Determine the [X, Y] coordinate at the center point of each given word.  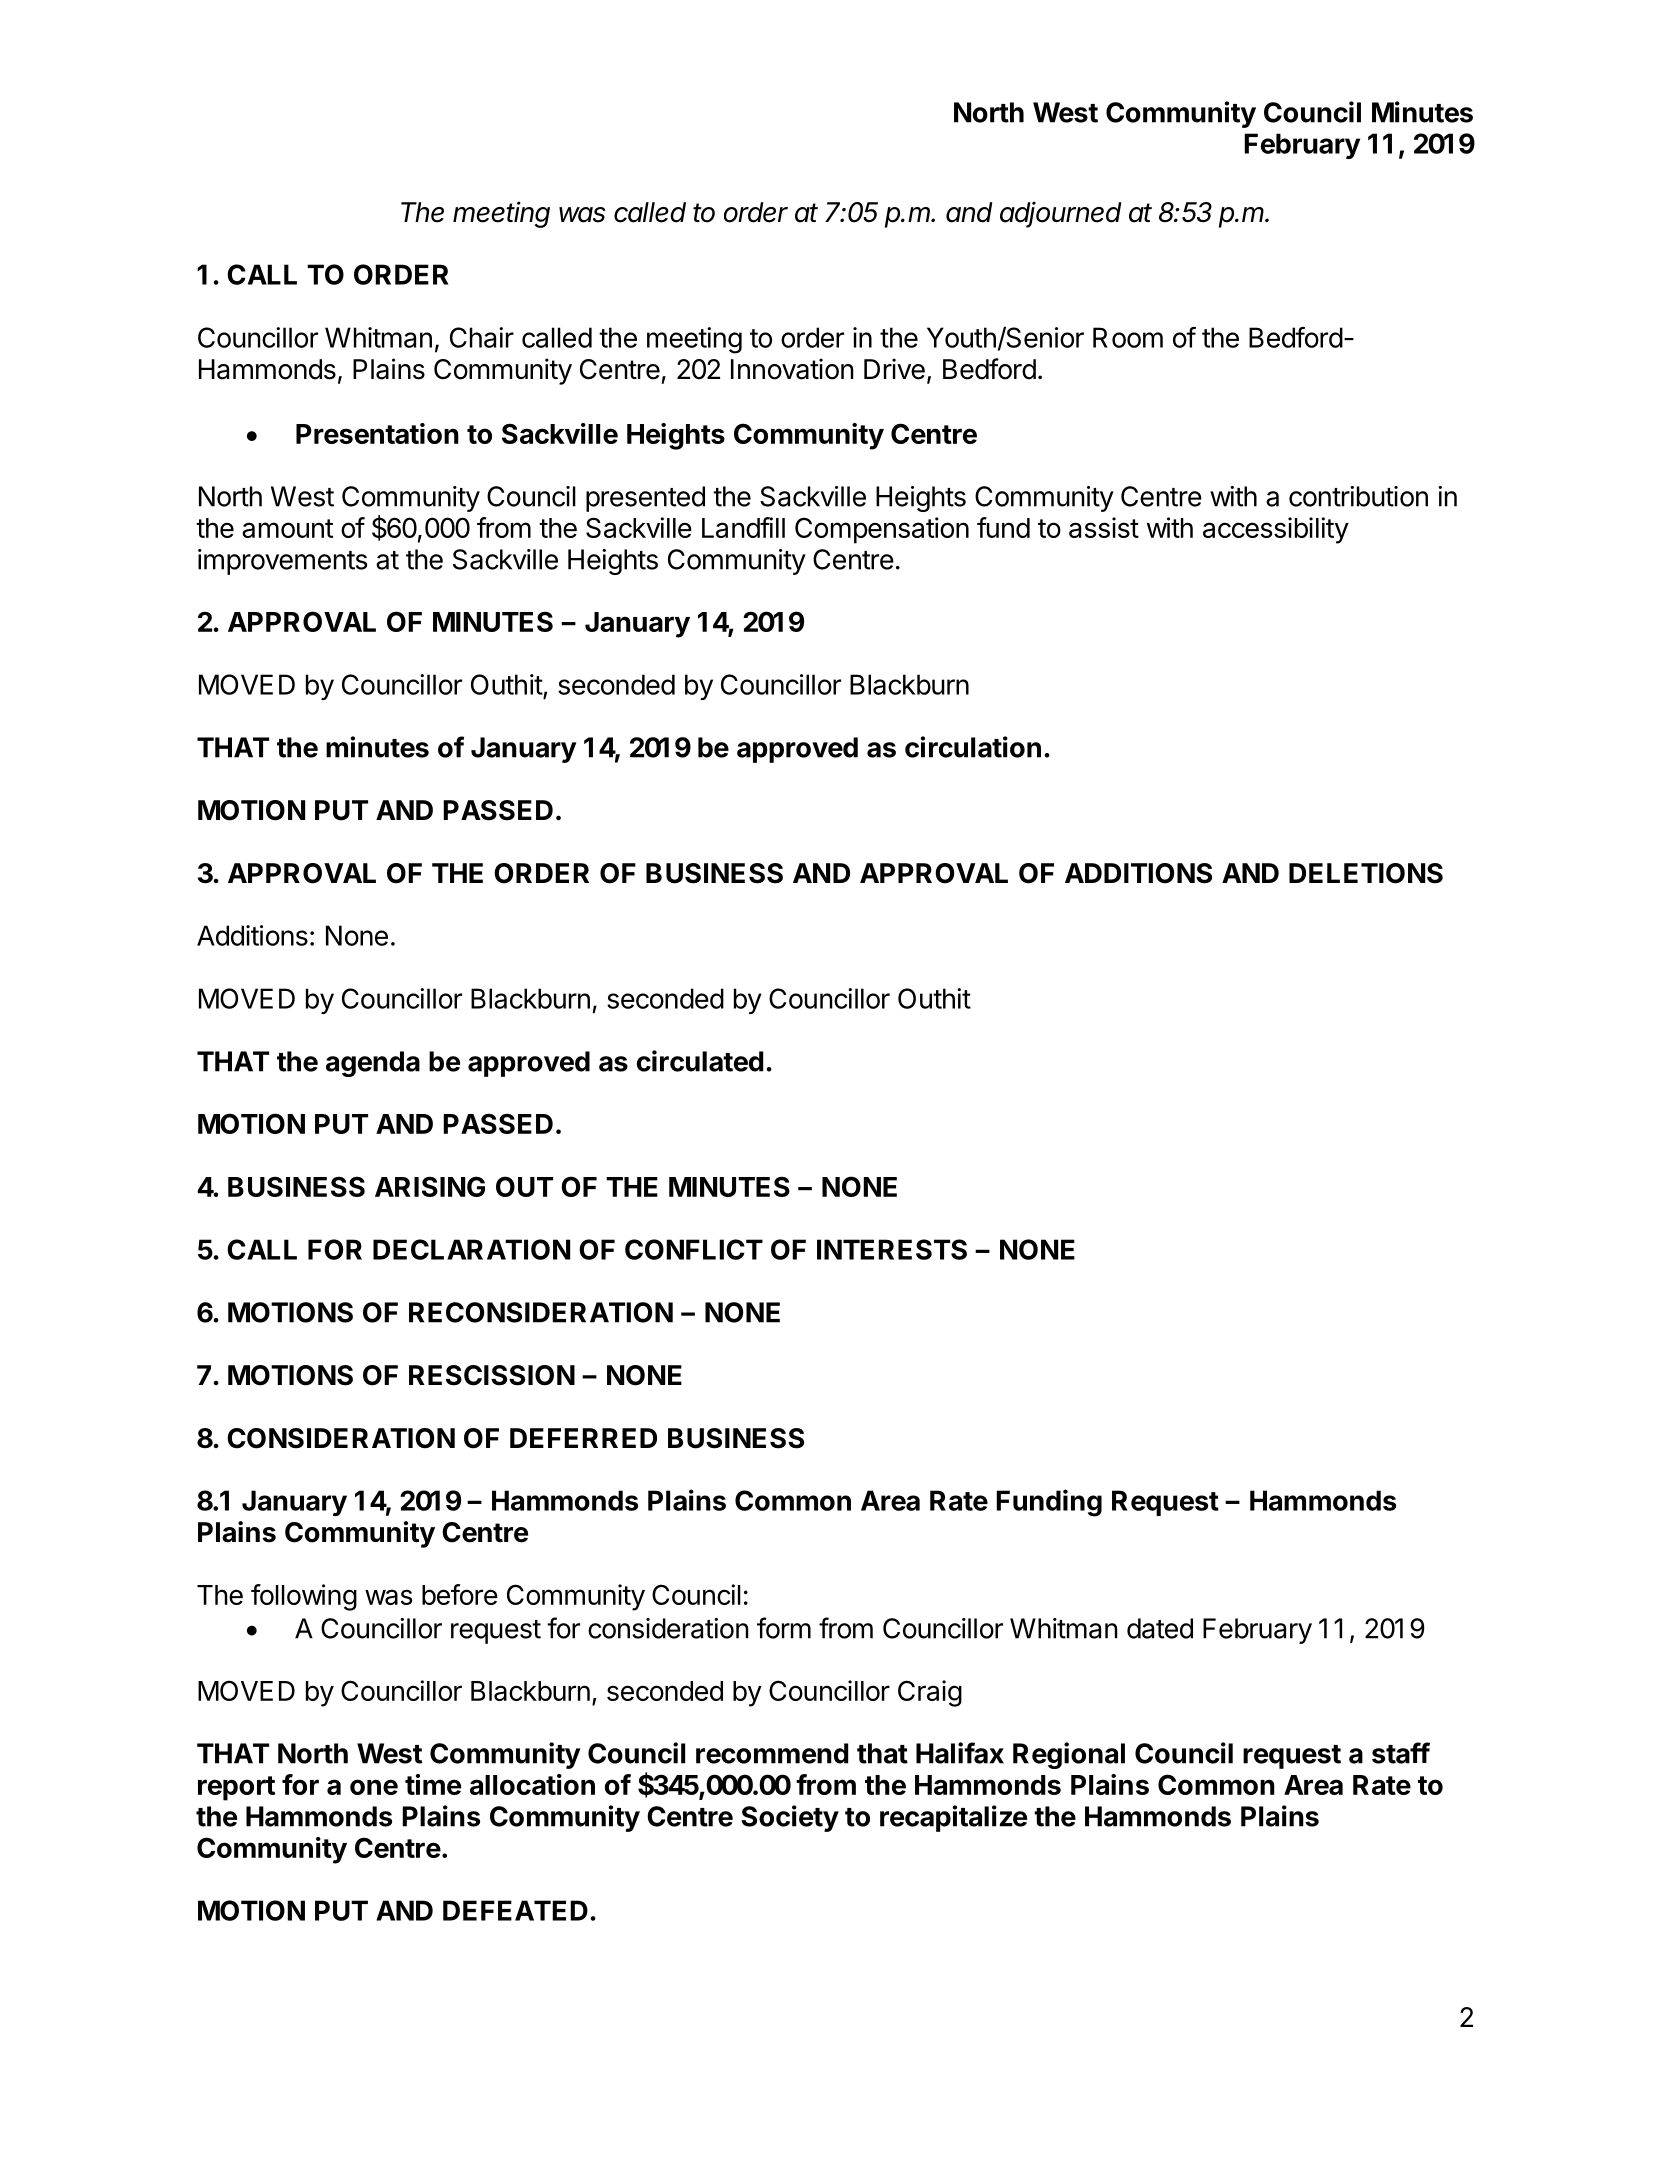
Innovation [792, 369]
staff [1401, 1753]
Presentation [377, 433]
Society [790, 1818]
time [433, 1784]
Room [1128, 337]
